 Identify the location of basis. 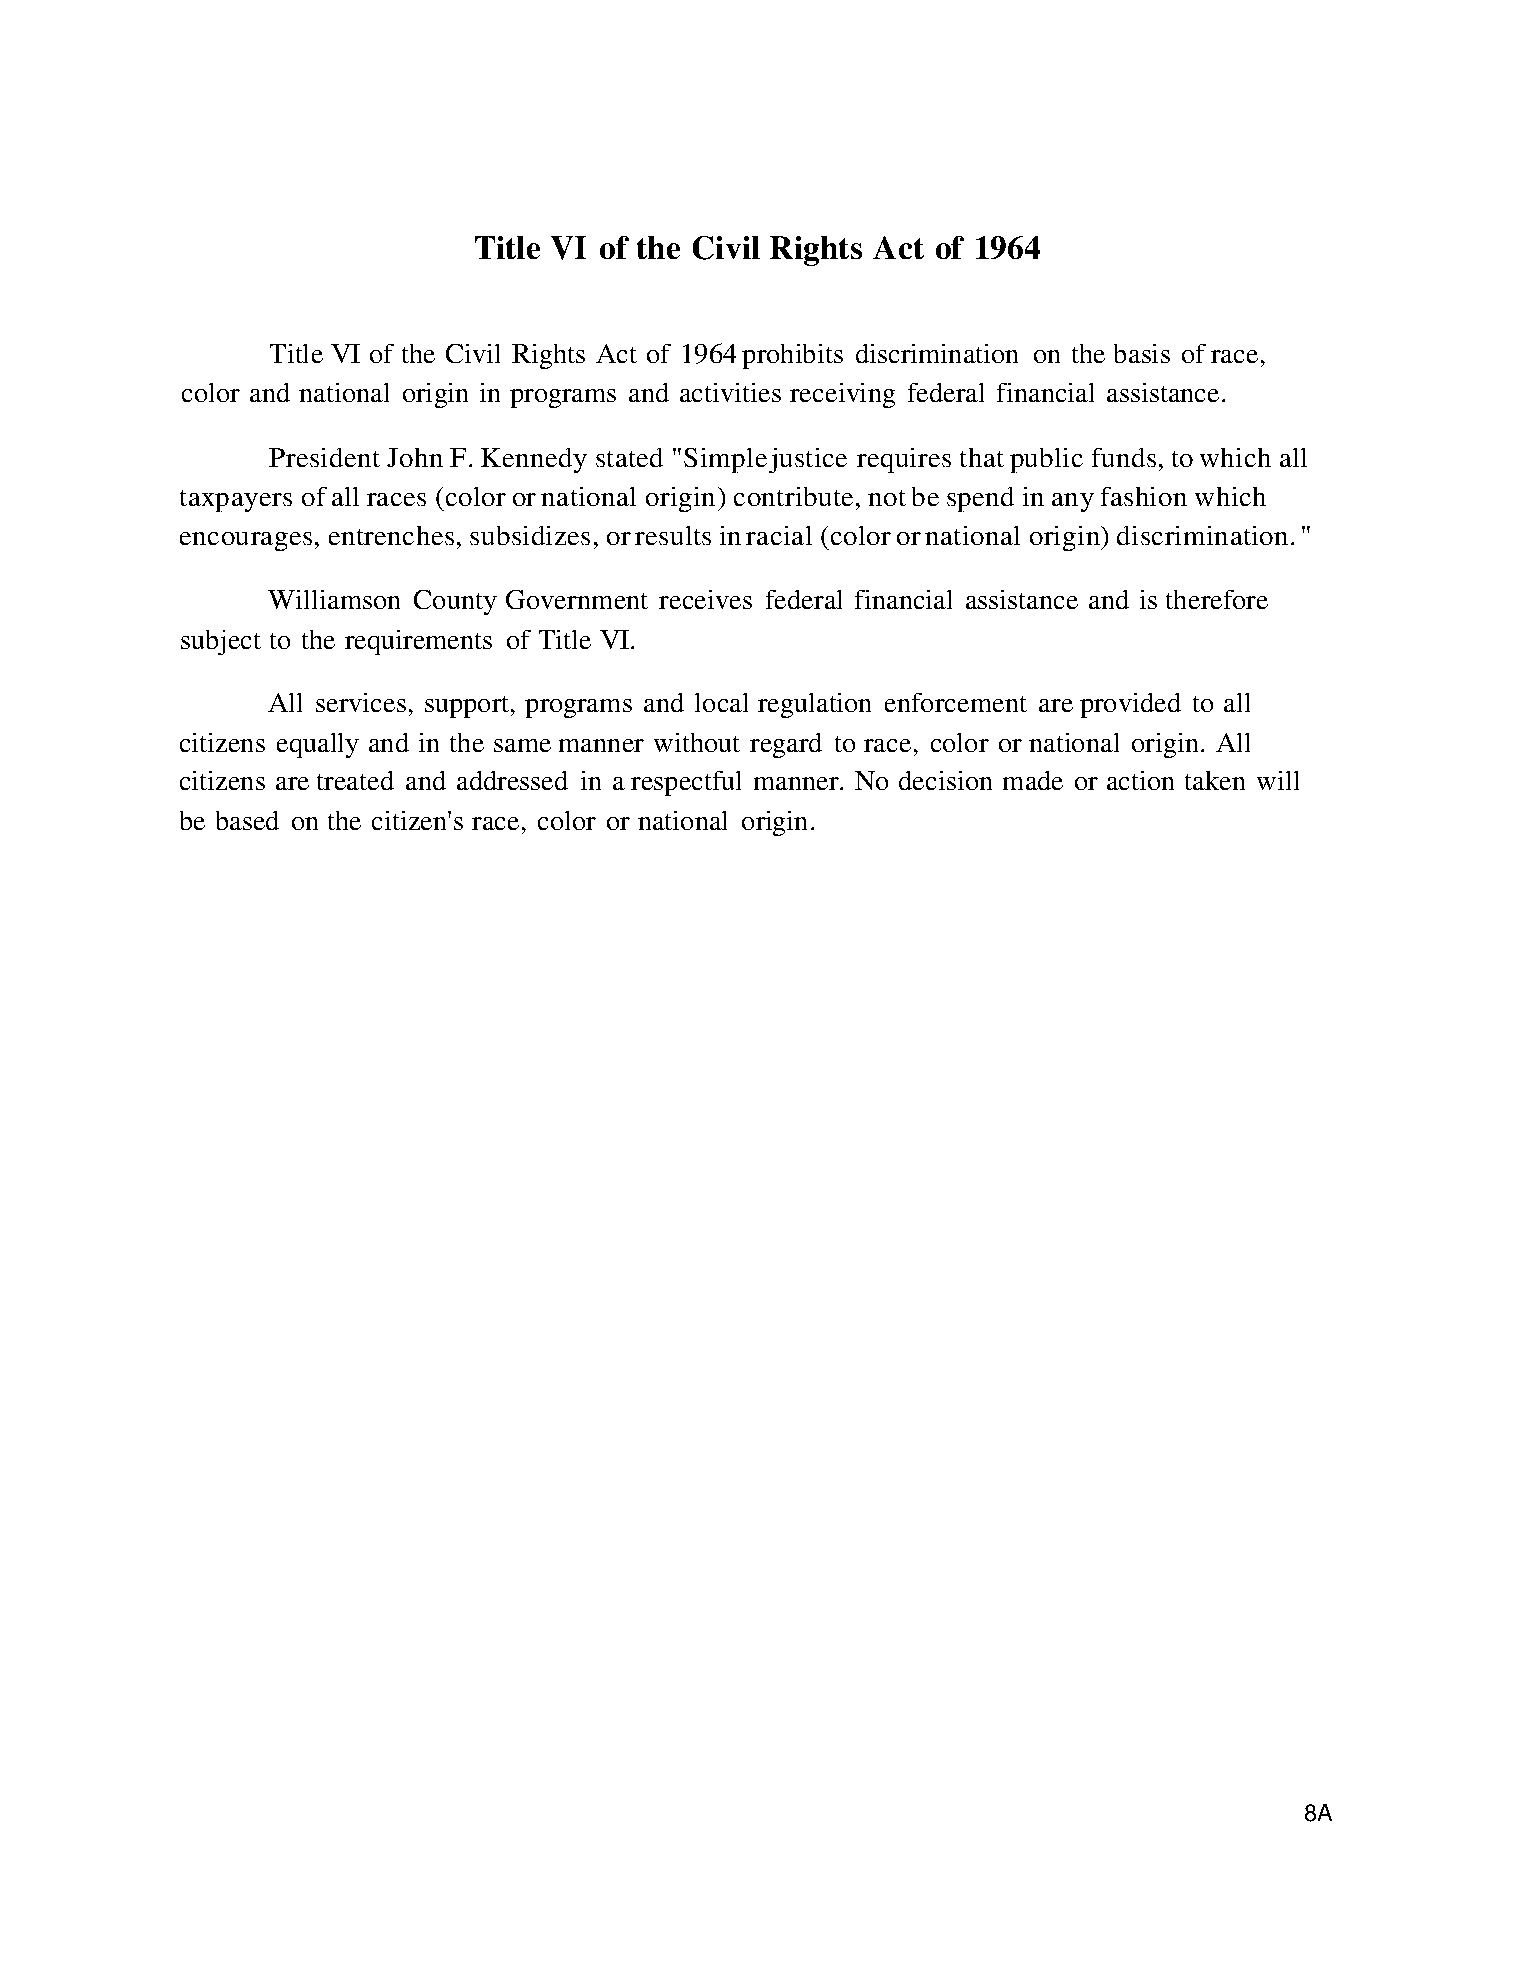
(1142, 353).
